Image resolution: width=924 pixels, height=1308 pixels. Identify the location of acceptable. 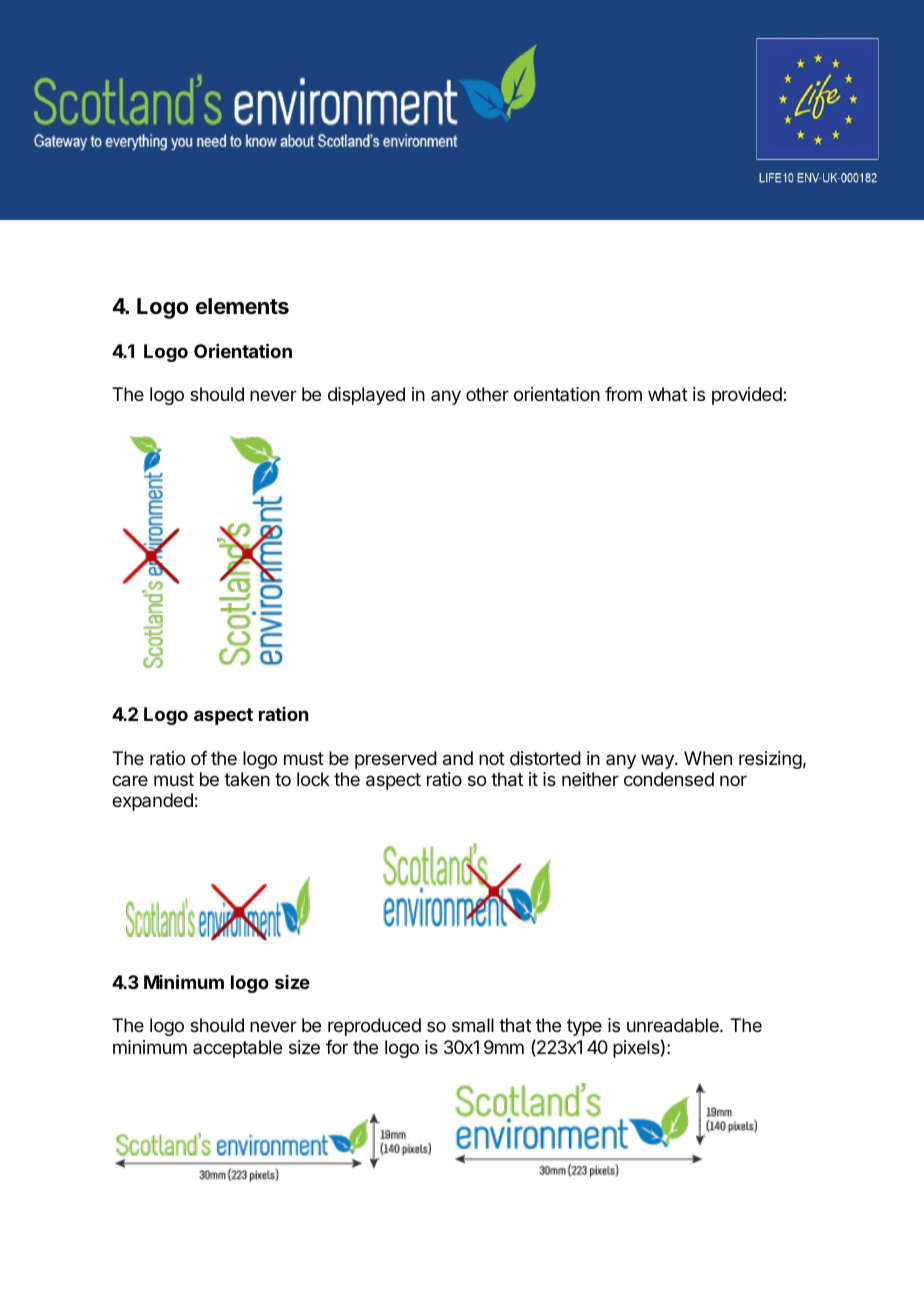
(237, 1049).
